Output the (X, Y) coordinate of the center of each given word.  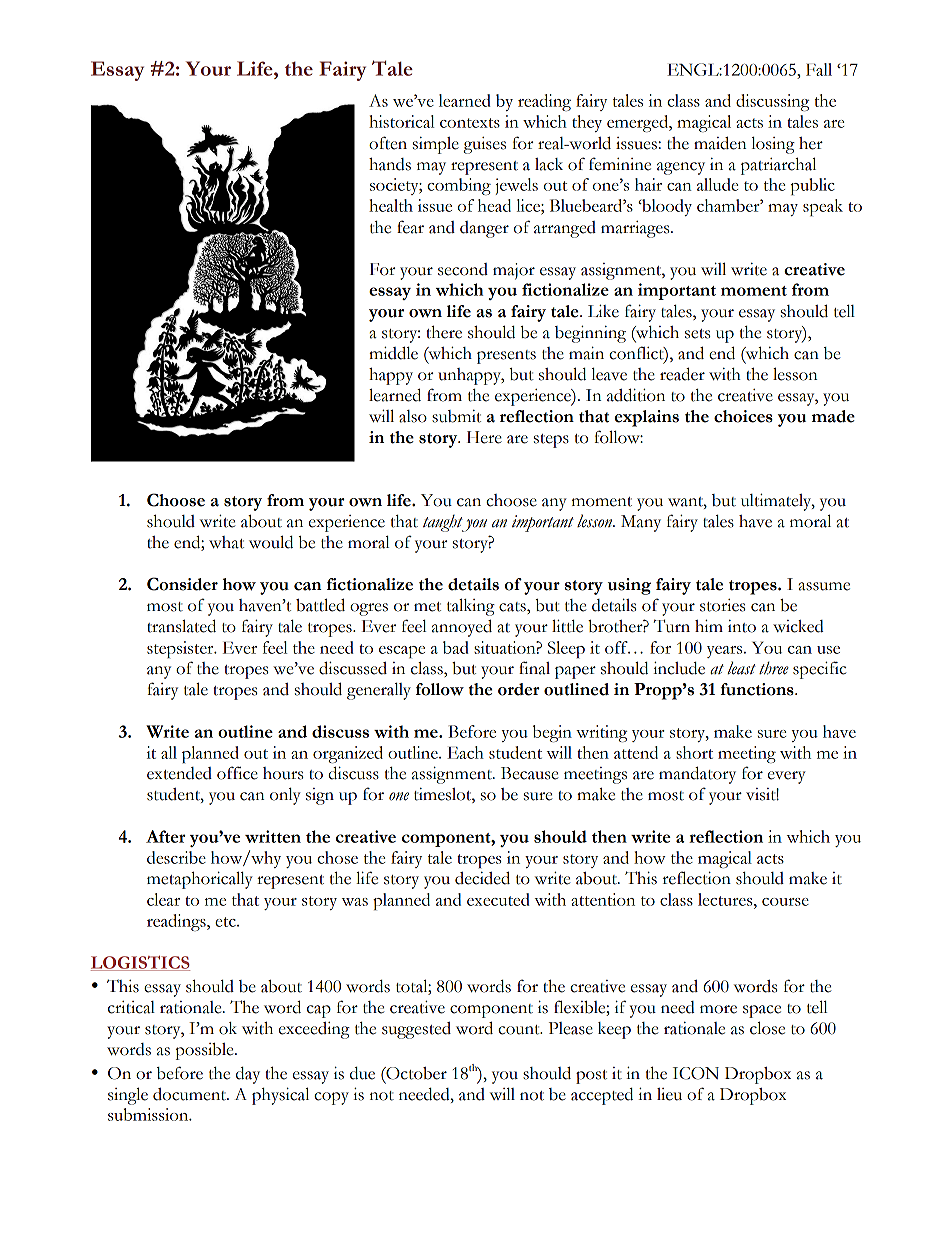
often (388, 143)
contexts (470, 123)
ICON (696, 1073)
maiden (720, 143)
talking (471, 607)
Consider (182, 584)
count (520, 1030)
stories (722, 605)
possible (206, 1051)
